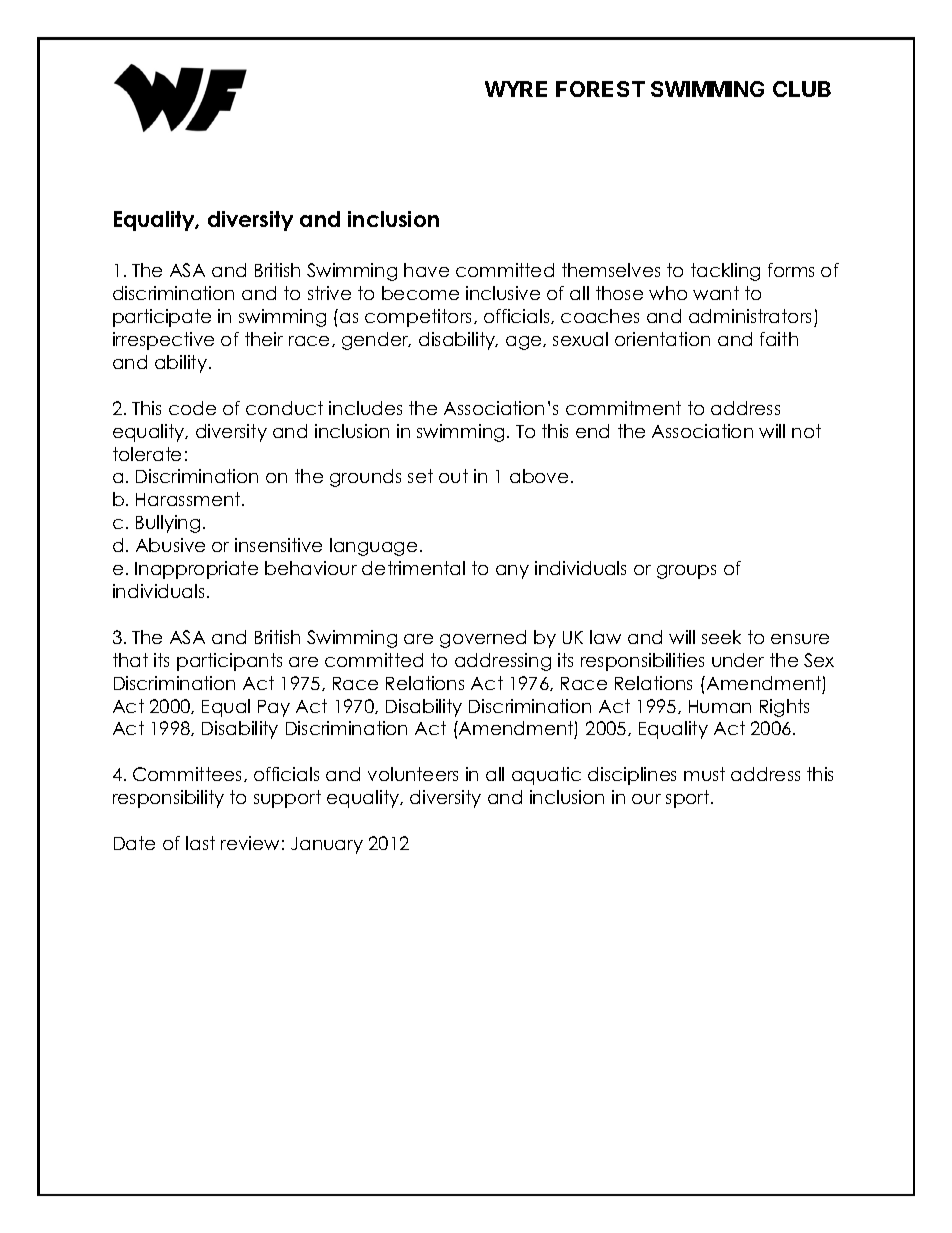  I want to click on competitors, so click(420, 318).
